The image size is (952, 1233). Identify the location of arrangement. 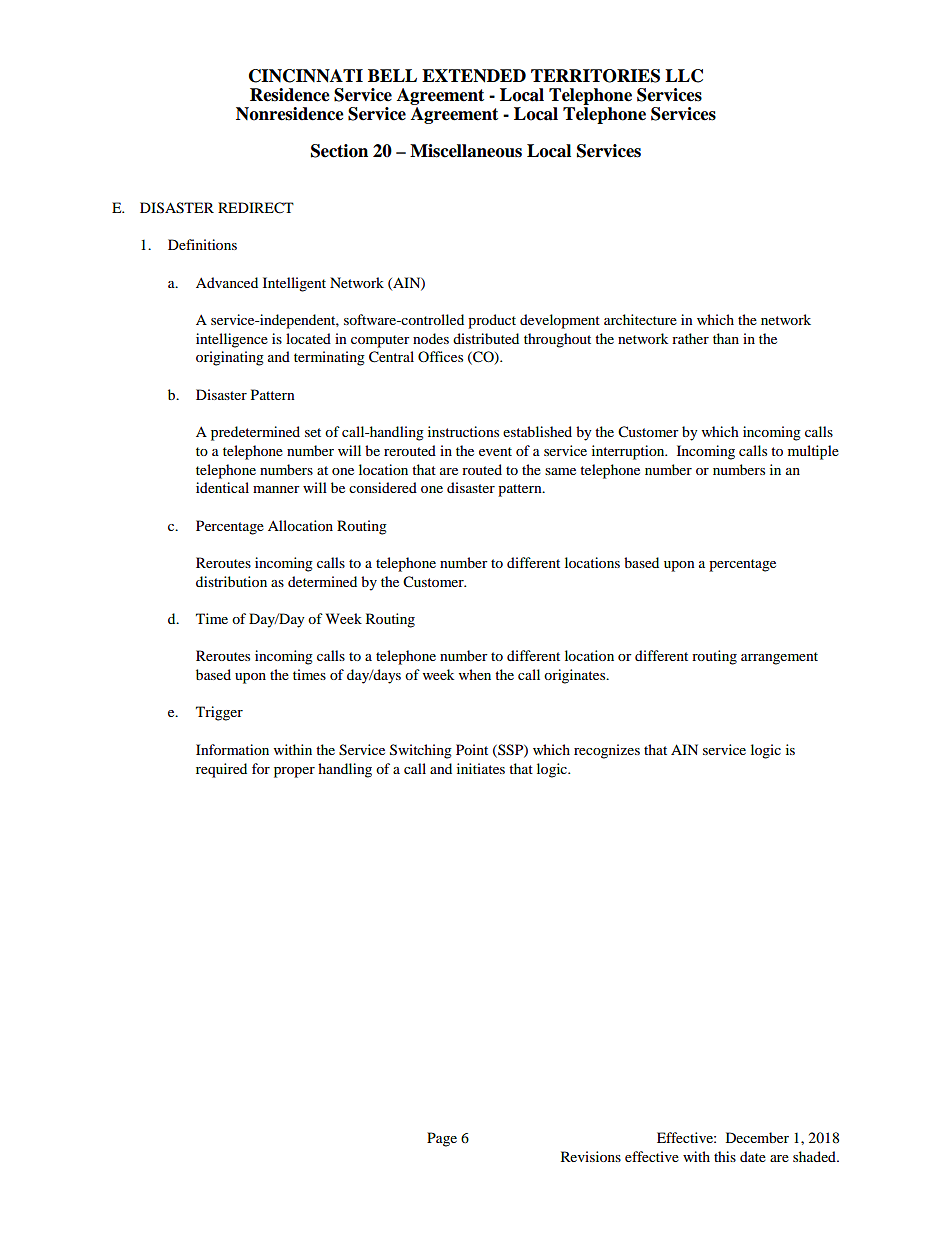
(779, 658).
